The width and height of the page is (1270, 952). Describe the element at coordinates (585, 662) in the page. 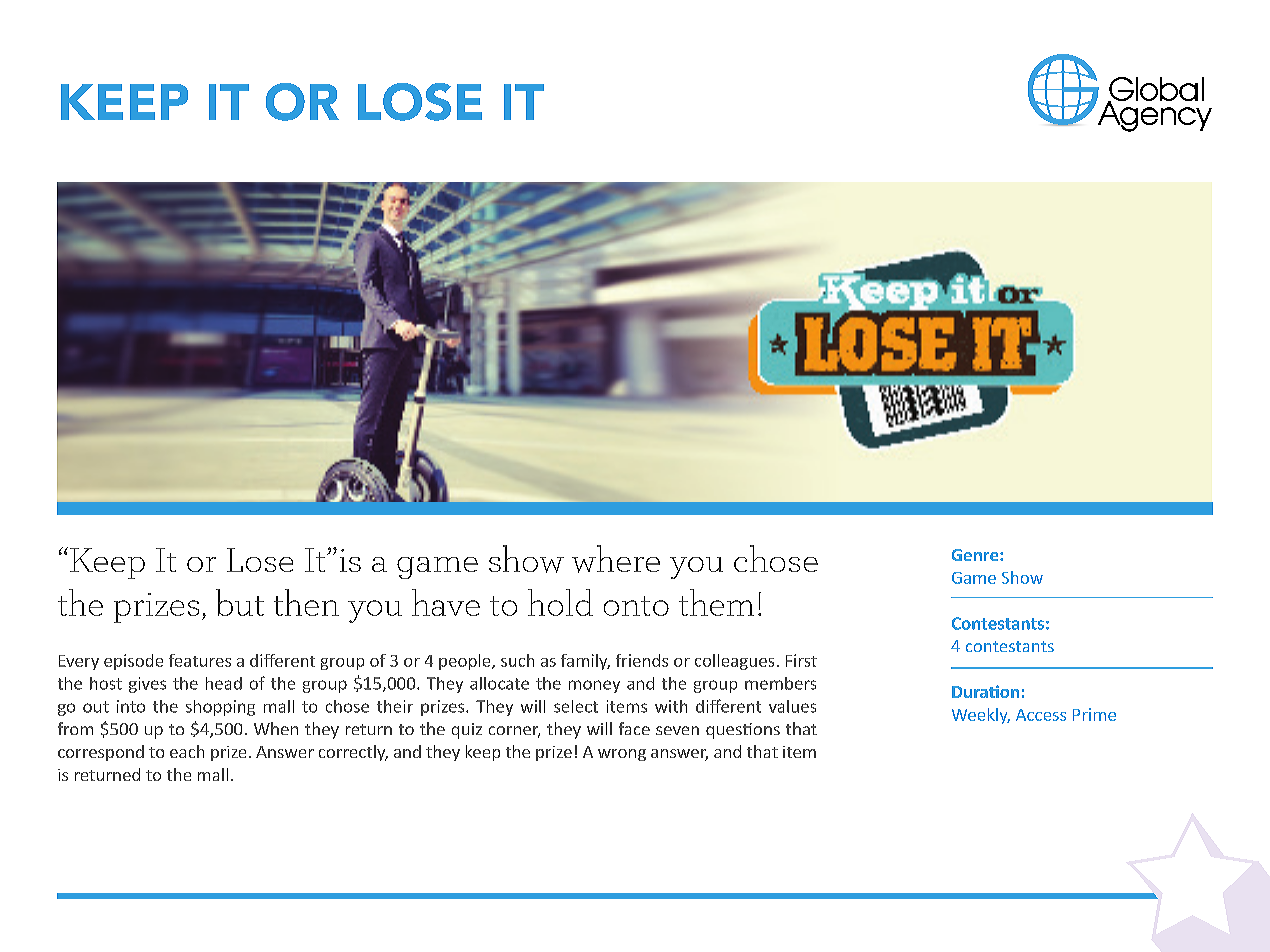

I see `family` at that location.
